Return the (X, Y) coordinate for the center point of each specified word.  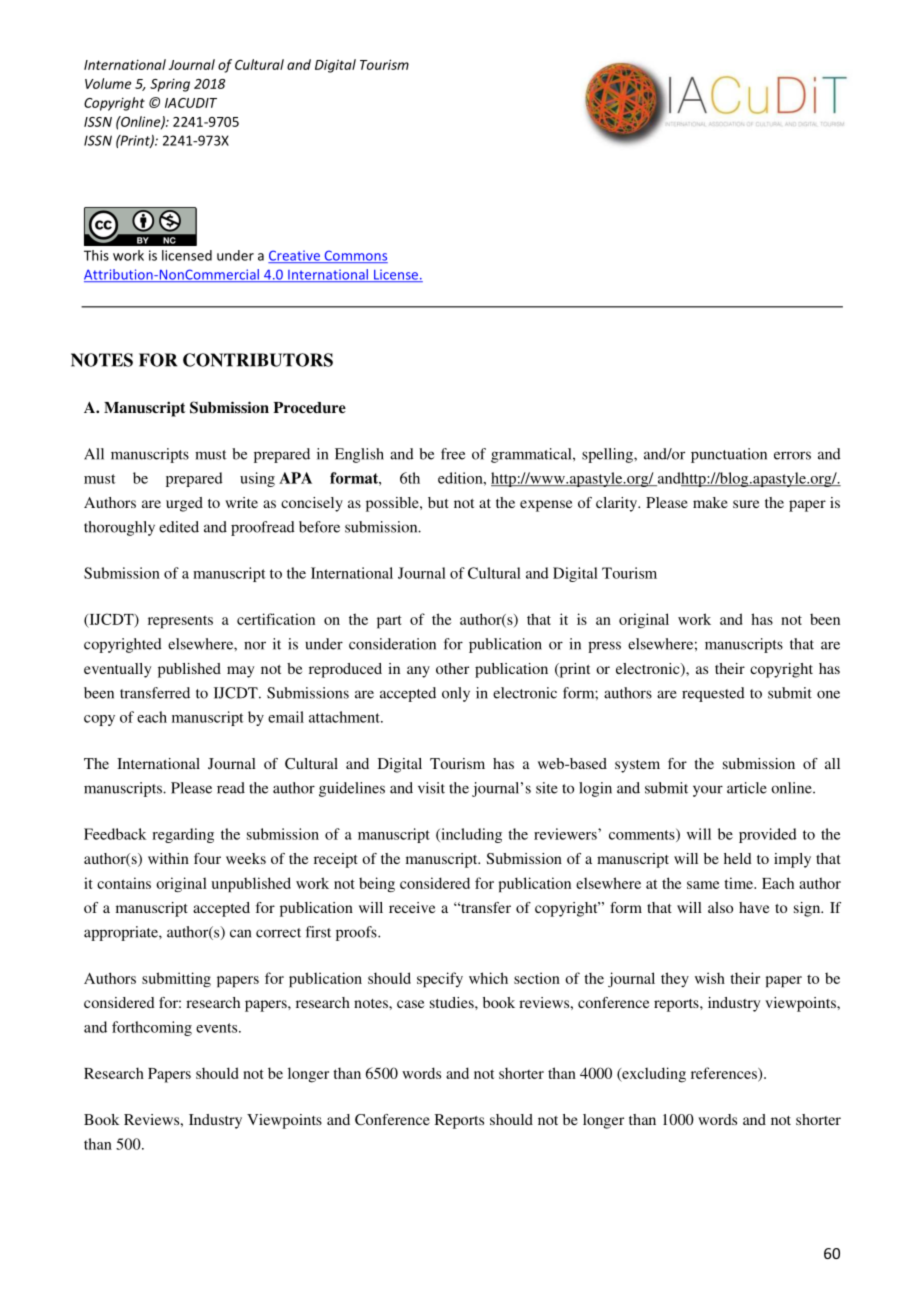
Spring (170, 85)
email (286, 717)
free (453, 454)
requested (713, 694)
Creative (295, 256)
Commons (355, 256)
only (456, 694)
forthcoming (152, 1028)
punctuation (729, 455)
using (257, 479)
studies (453, 1002)
